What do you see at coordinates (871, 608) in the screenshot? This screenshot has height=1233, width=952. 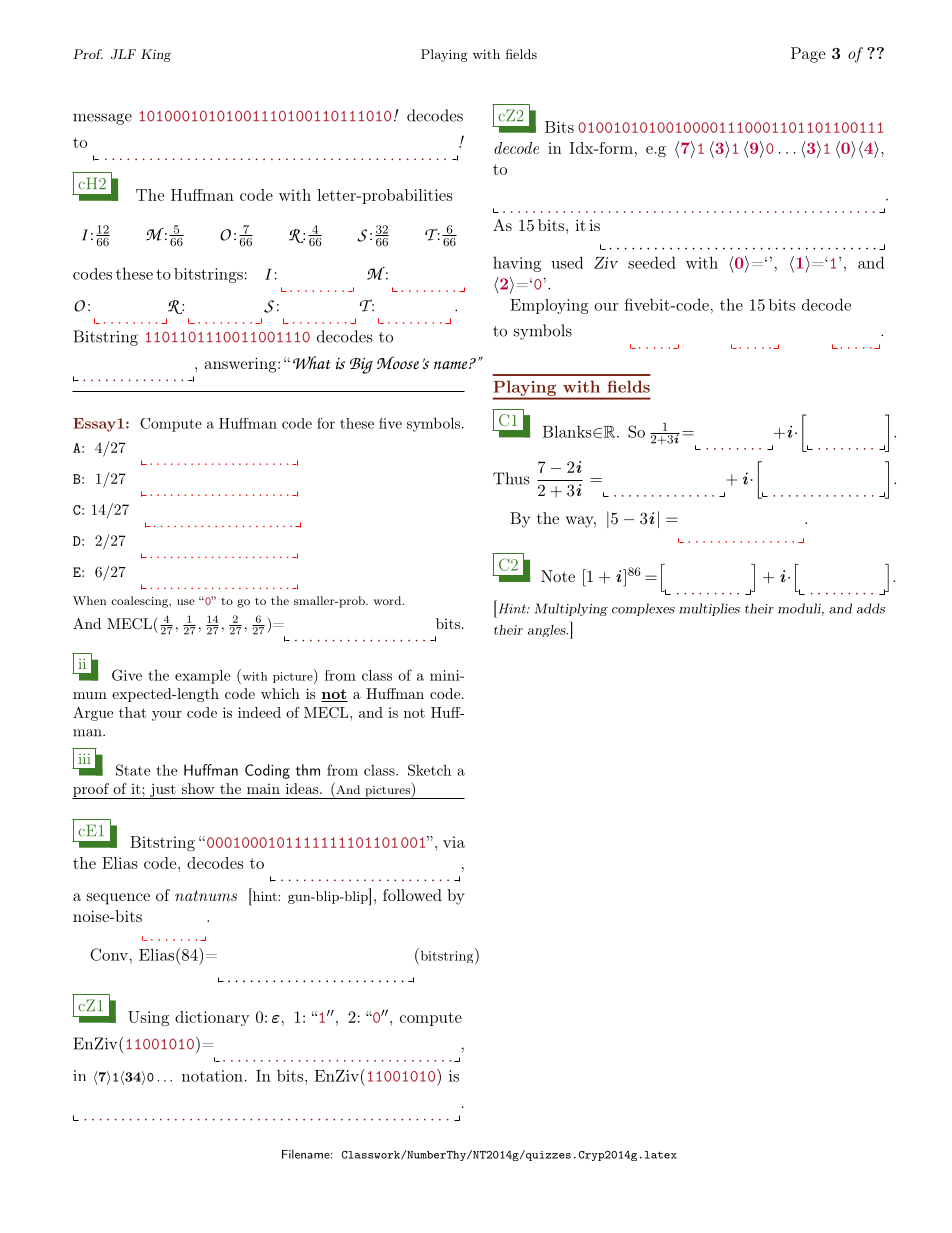 I see `adds` at bounding box center [871, 608].
